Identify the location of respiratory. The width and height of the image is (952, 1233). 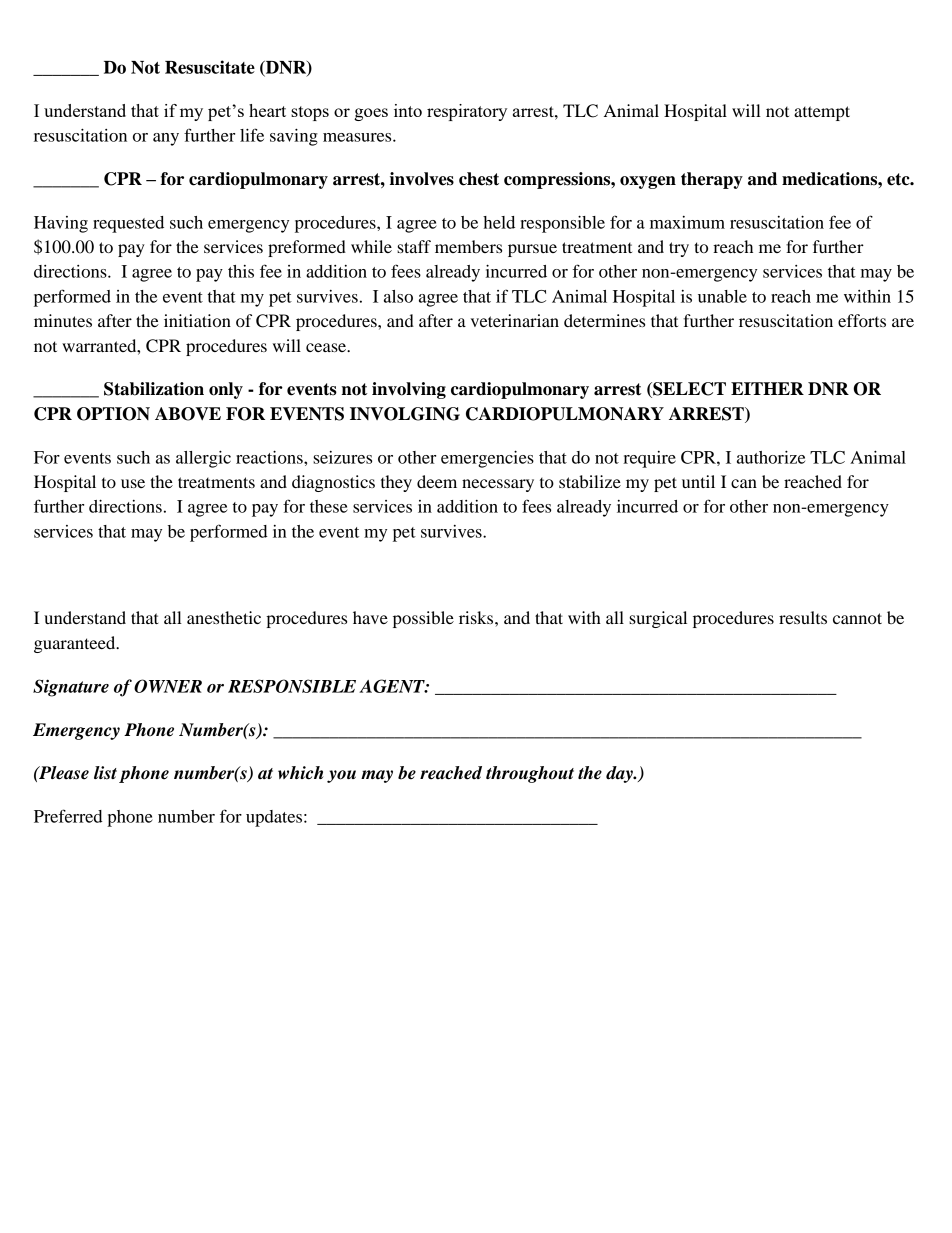
(467, 112).
